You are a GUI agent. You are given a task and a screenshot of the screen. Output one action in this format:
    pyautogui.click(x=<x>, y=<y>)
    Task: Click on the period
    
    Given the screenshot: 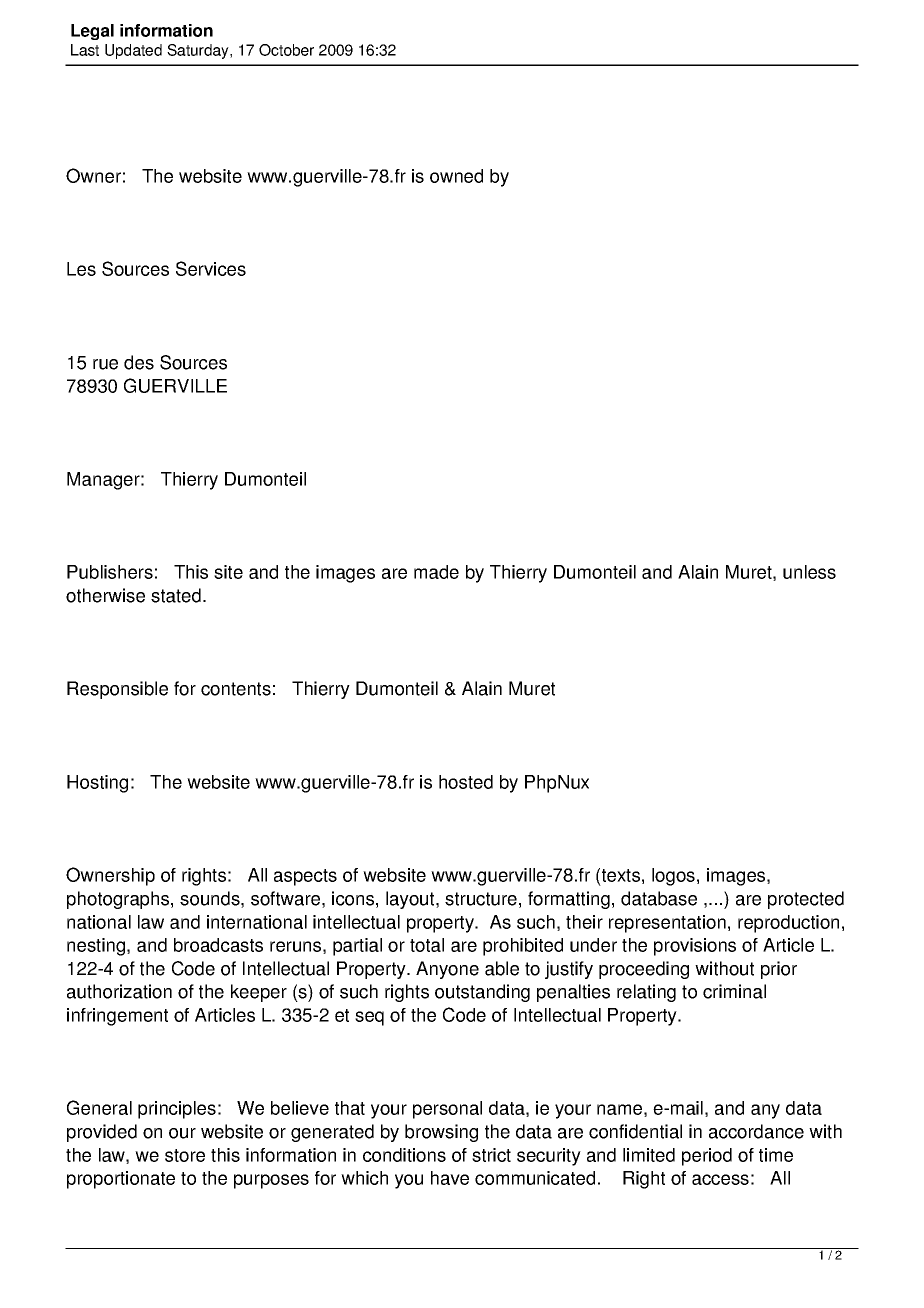 What is the action you would take?
    pyautogui.click(x=707, y=1157)
